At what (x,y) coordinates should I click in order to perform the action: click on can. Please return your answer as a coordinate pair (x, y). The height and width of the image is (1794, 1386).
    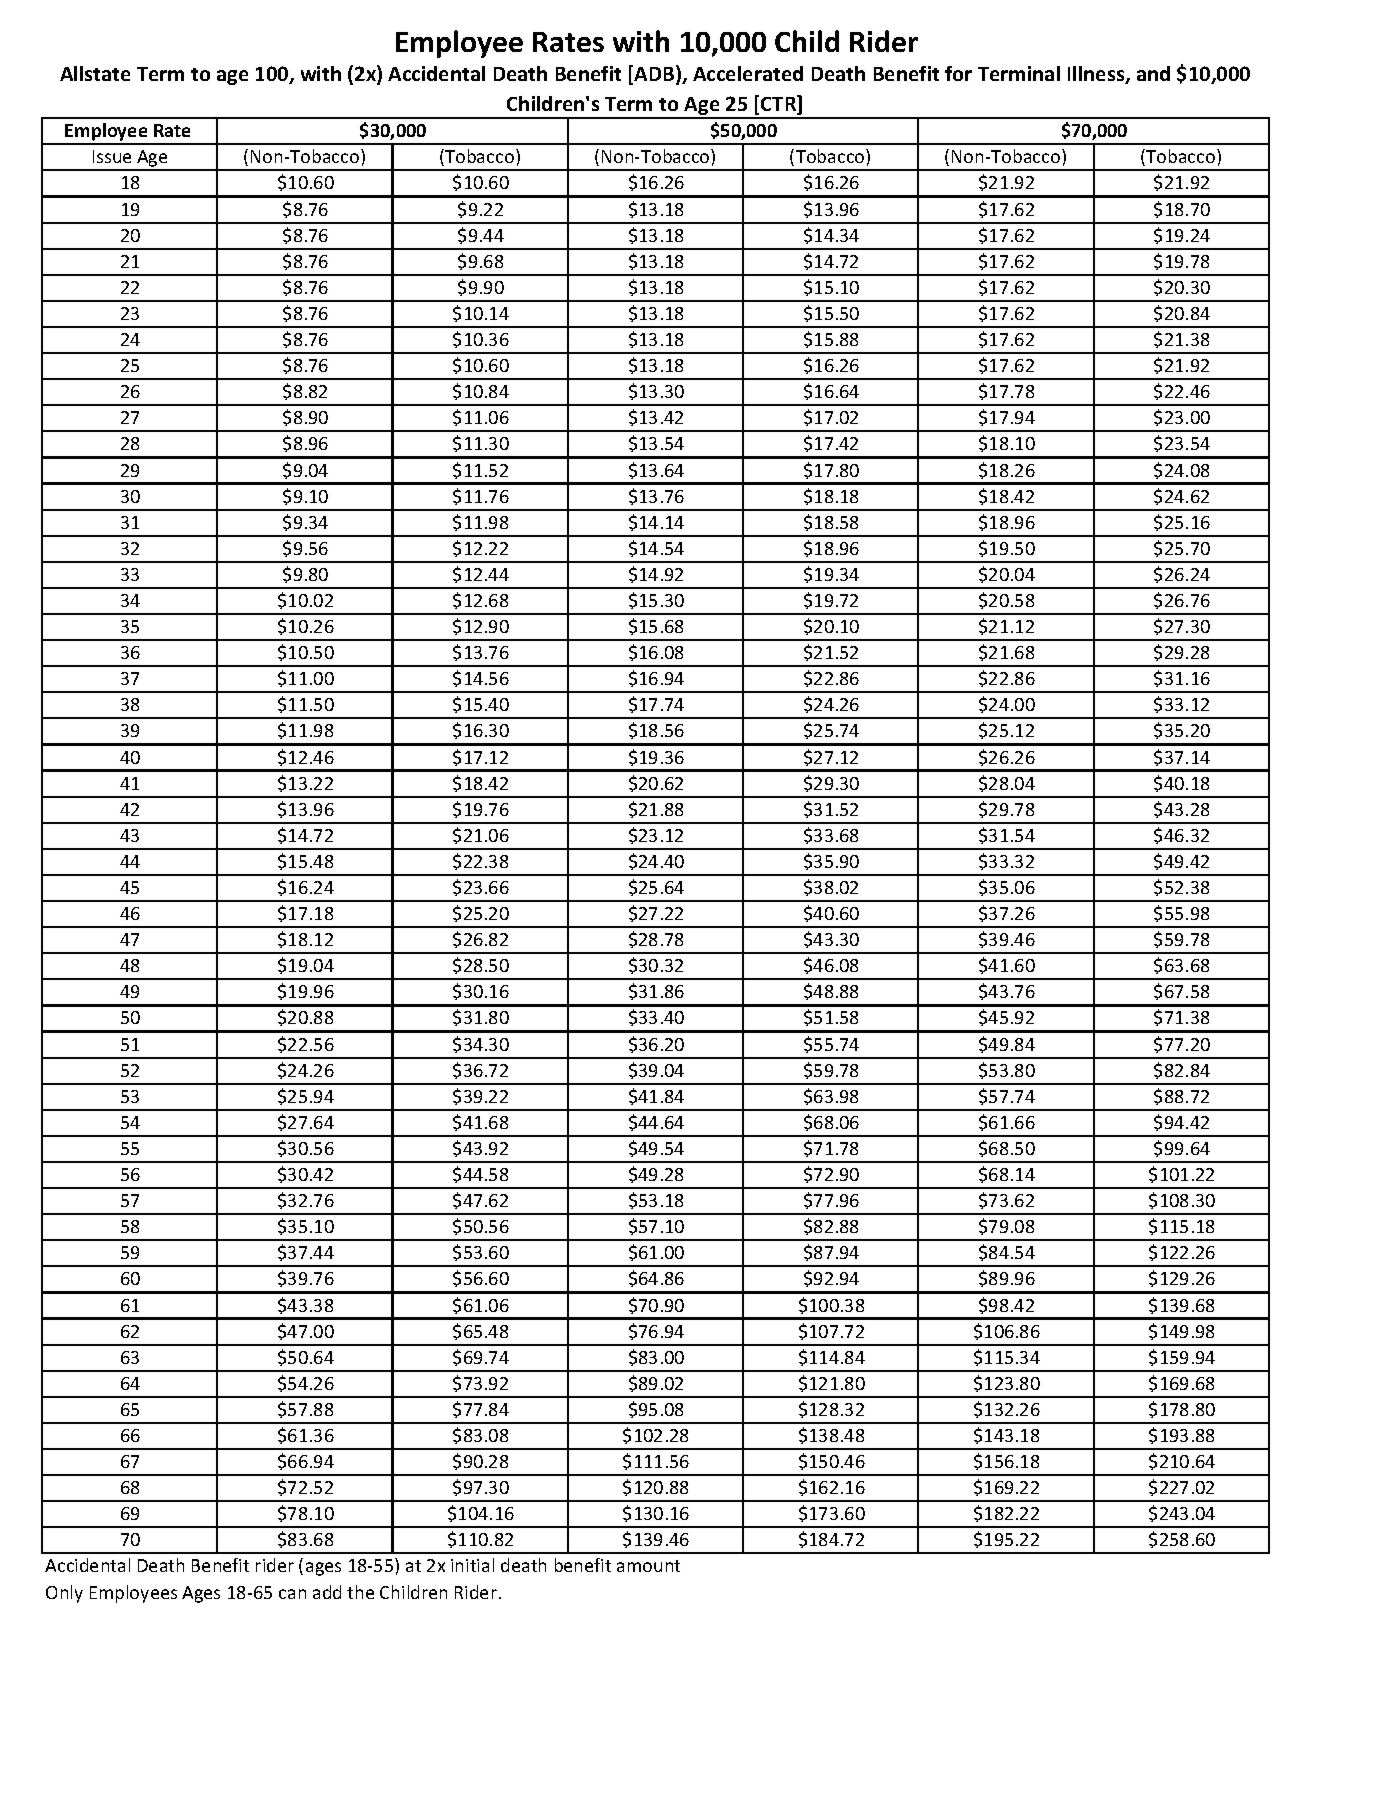
    Looking at the image, I should click on (292, 1594).
